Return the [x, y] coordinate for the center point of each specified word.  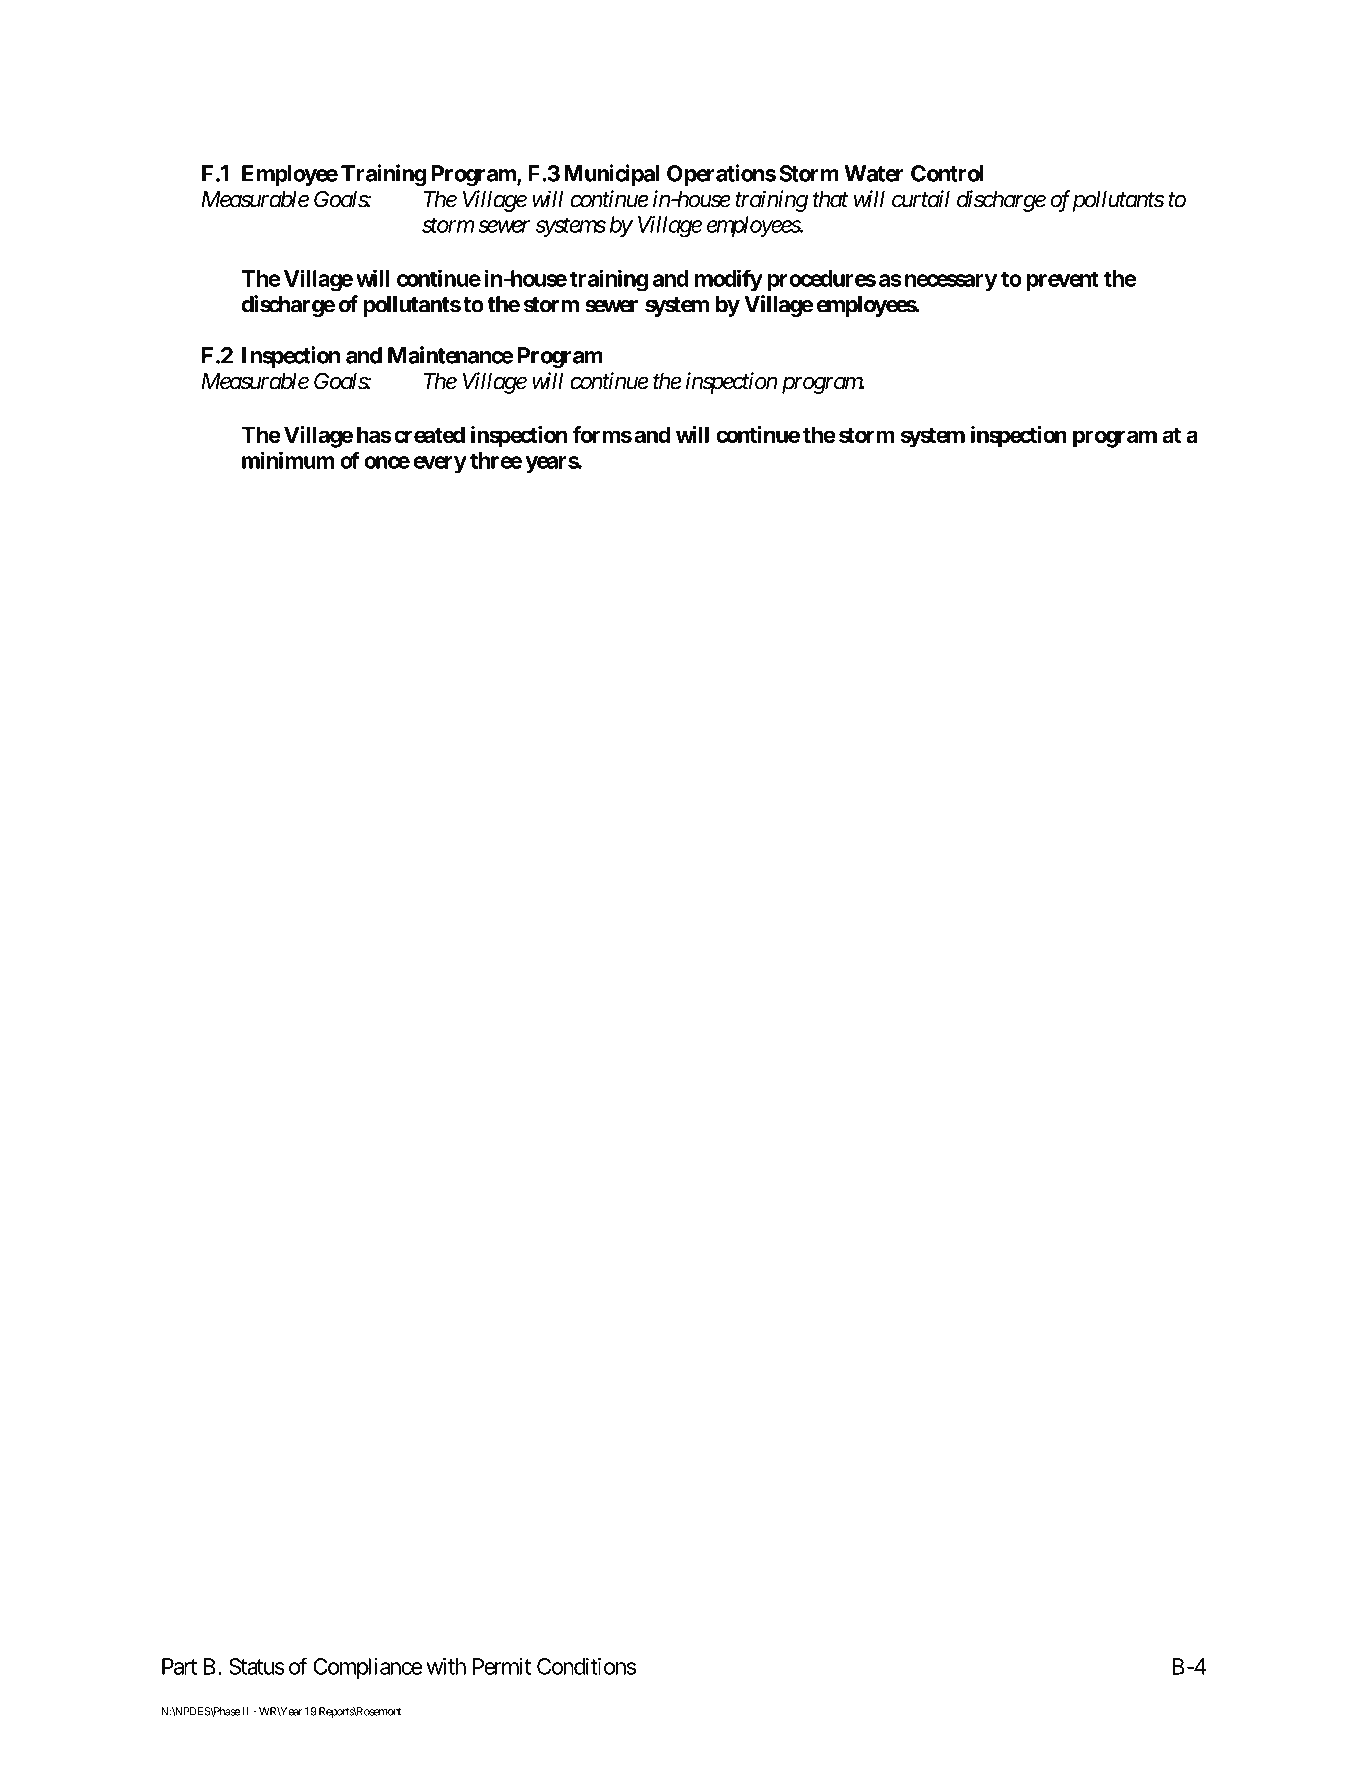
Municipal [611, 175]
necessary [951, 282]
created [429, 434]
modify [729, 280]
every [440, 464]
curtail [921, 199]
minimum [288, 460]
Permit [502, 1666]
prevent [1063, 281]
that [830, 199]
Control [947, 173]
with [446, 1666]
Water [874, 173]
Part [179, 1666]
